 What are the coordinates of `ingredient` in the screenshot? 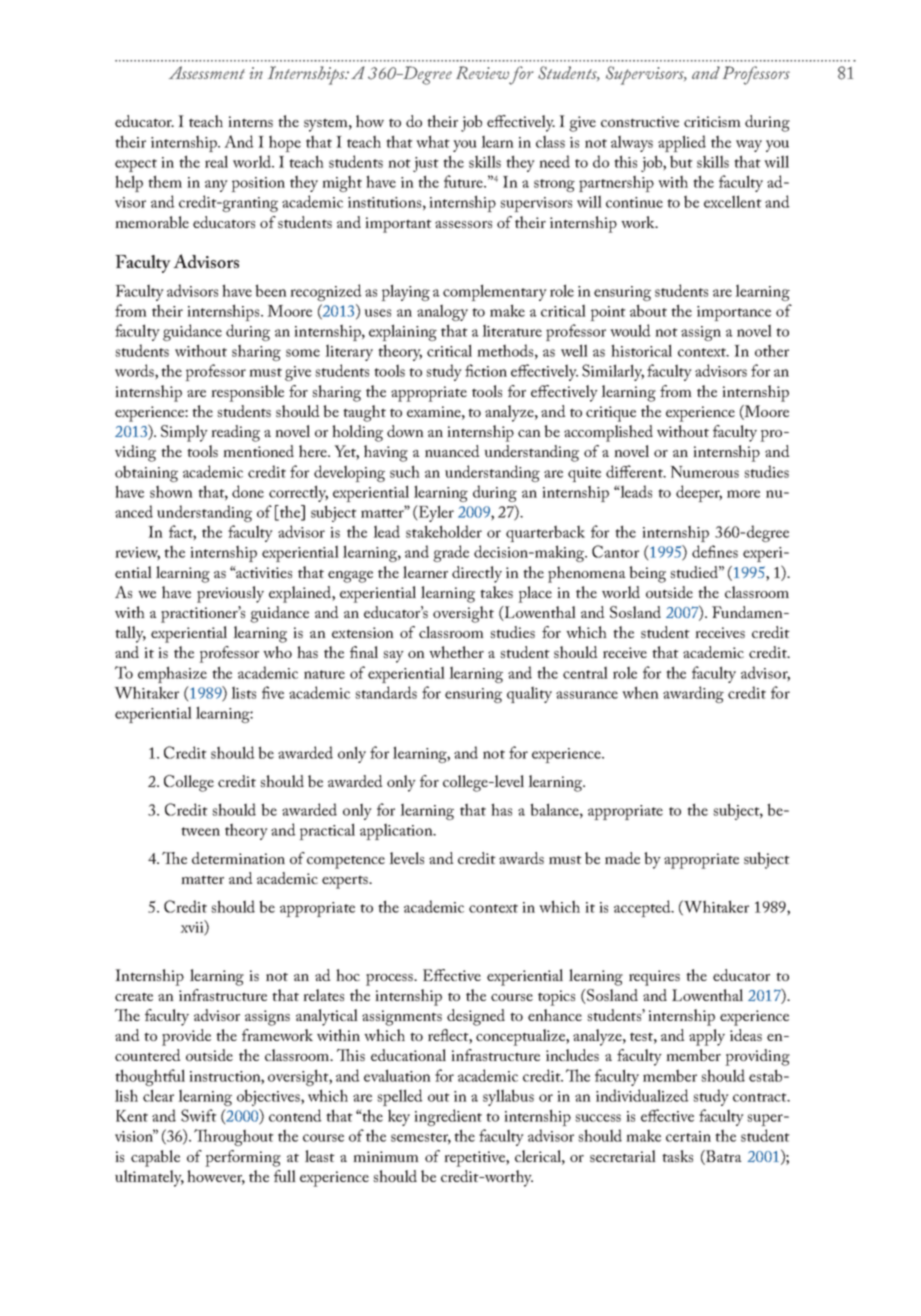 It's located at (448, 1117).
